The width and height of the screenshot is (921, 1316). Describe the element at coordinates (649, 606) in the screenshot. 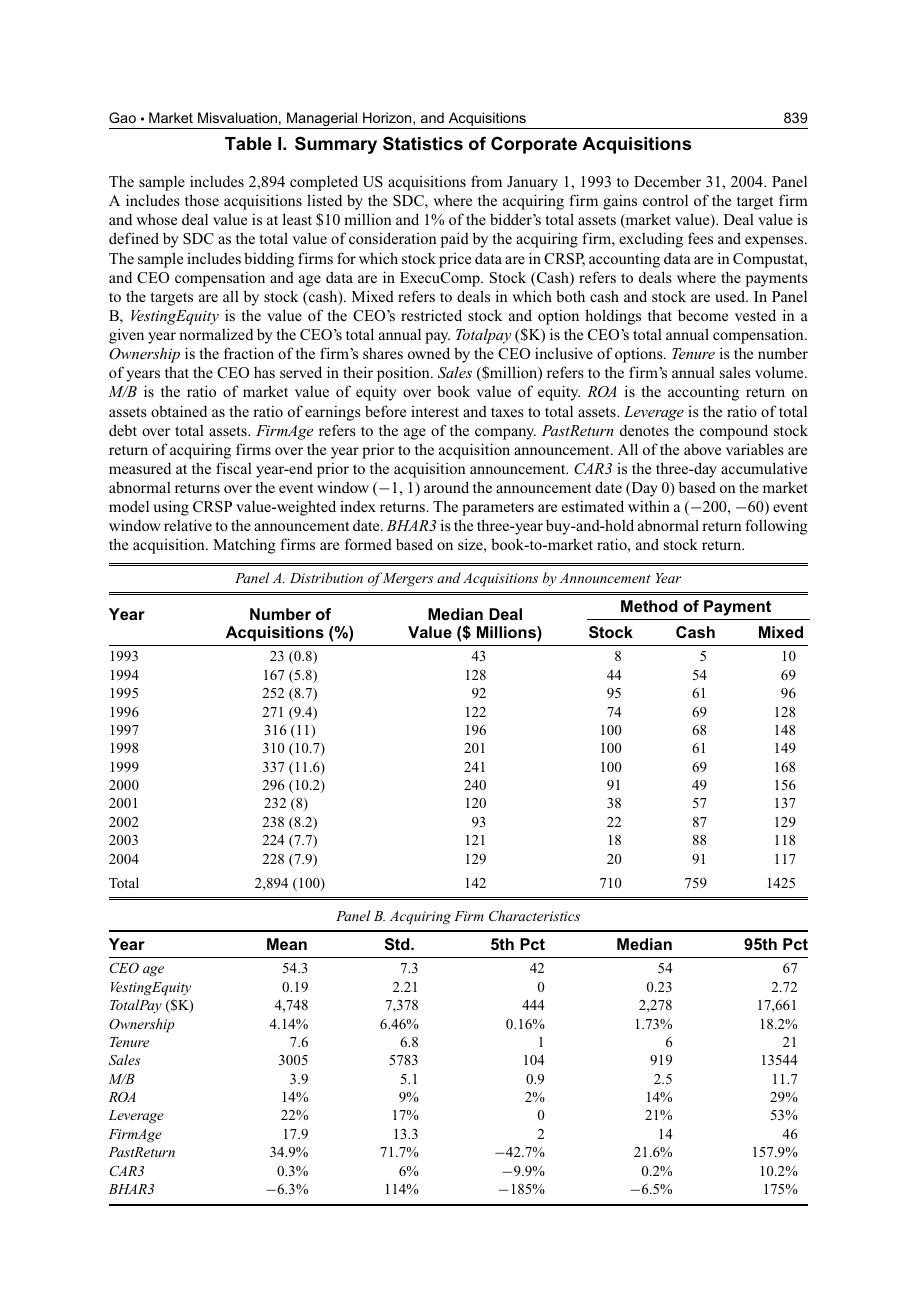

I see `Method` at that location.
